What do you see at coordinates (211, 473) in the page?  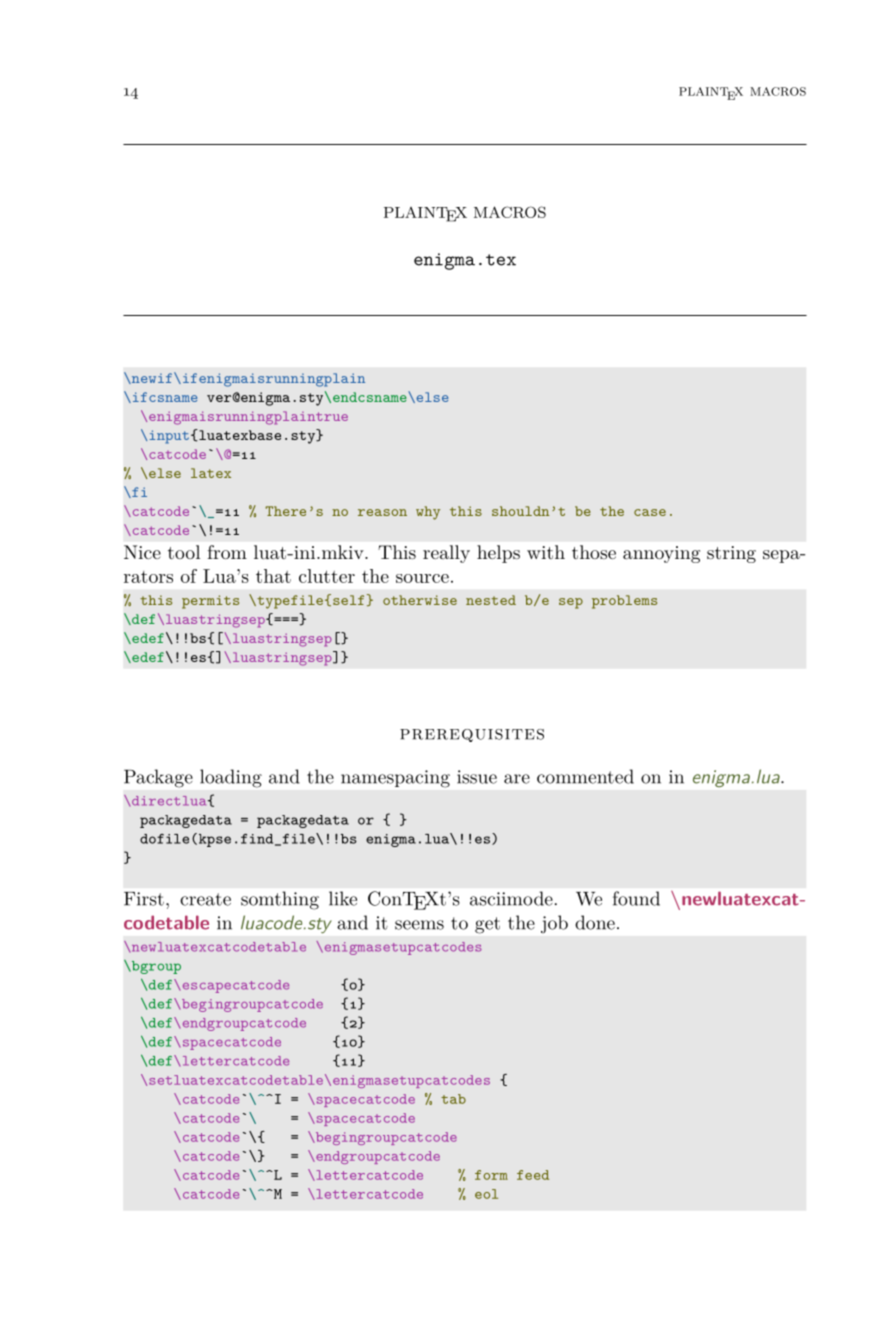 I see `latex` at bounding box center [211, 473].
